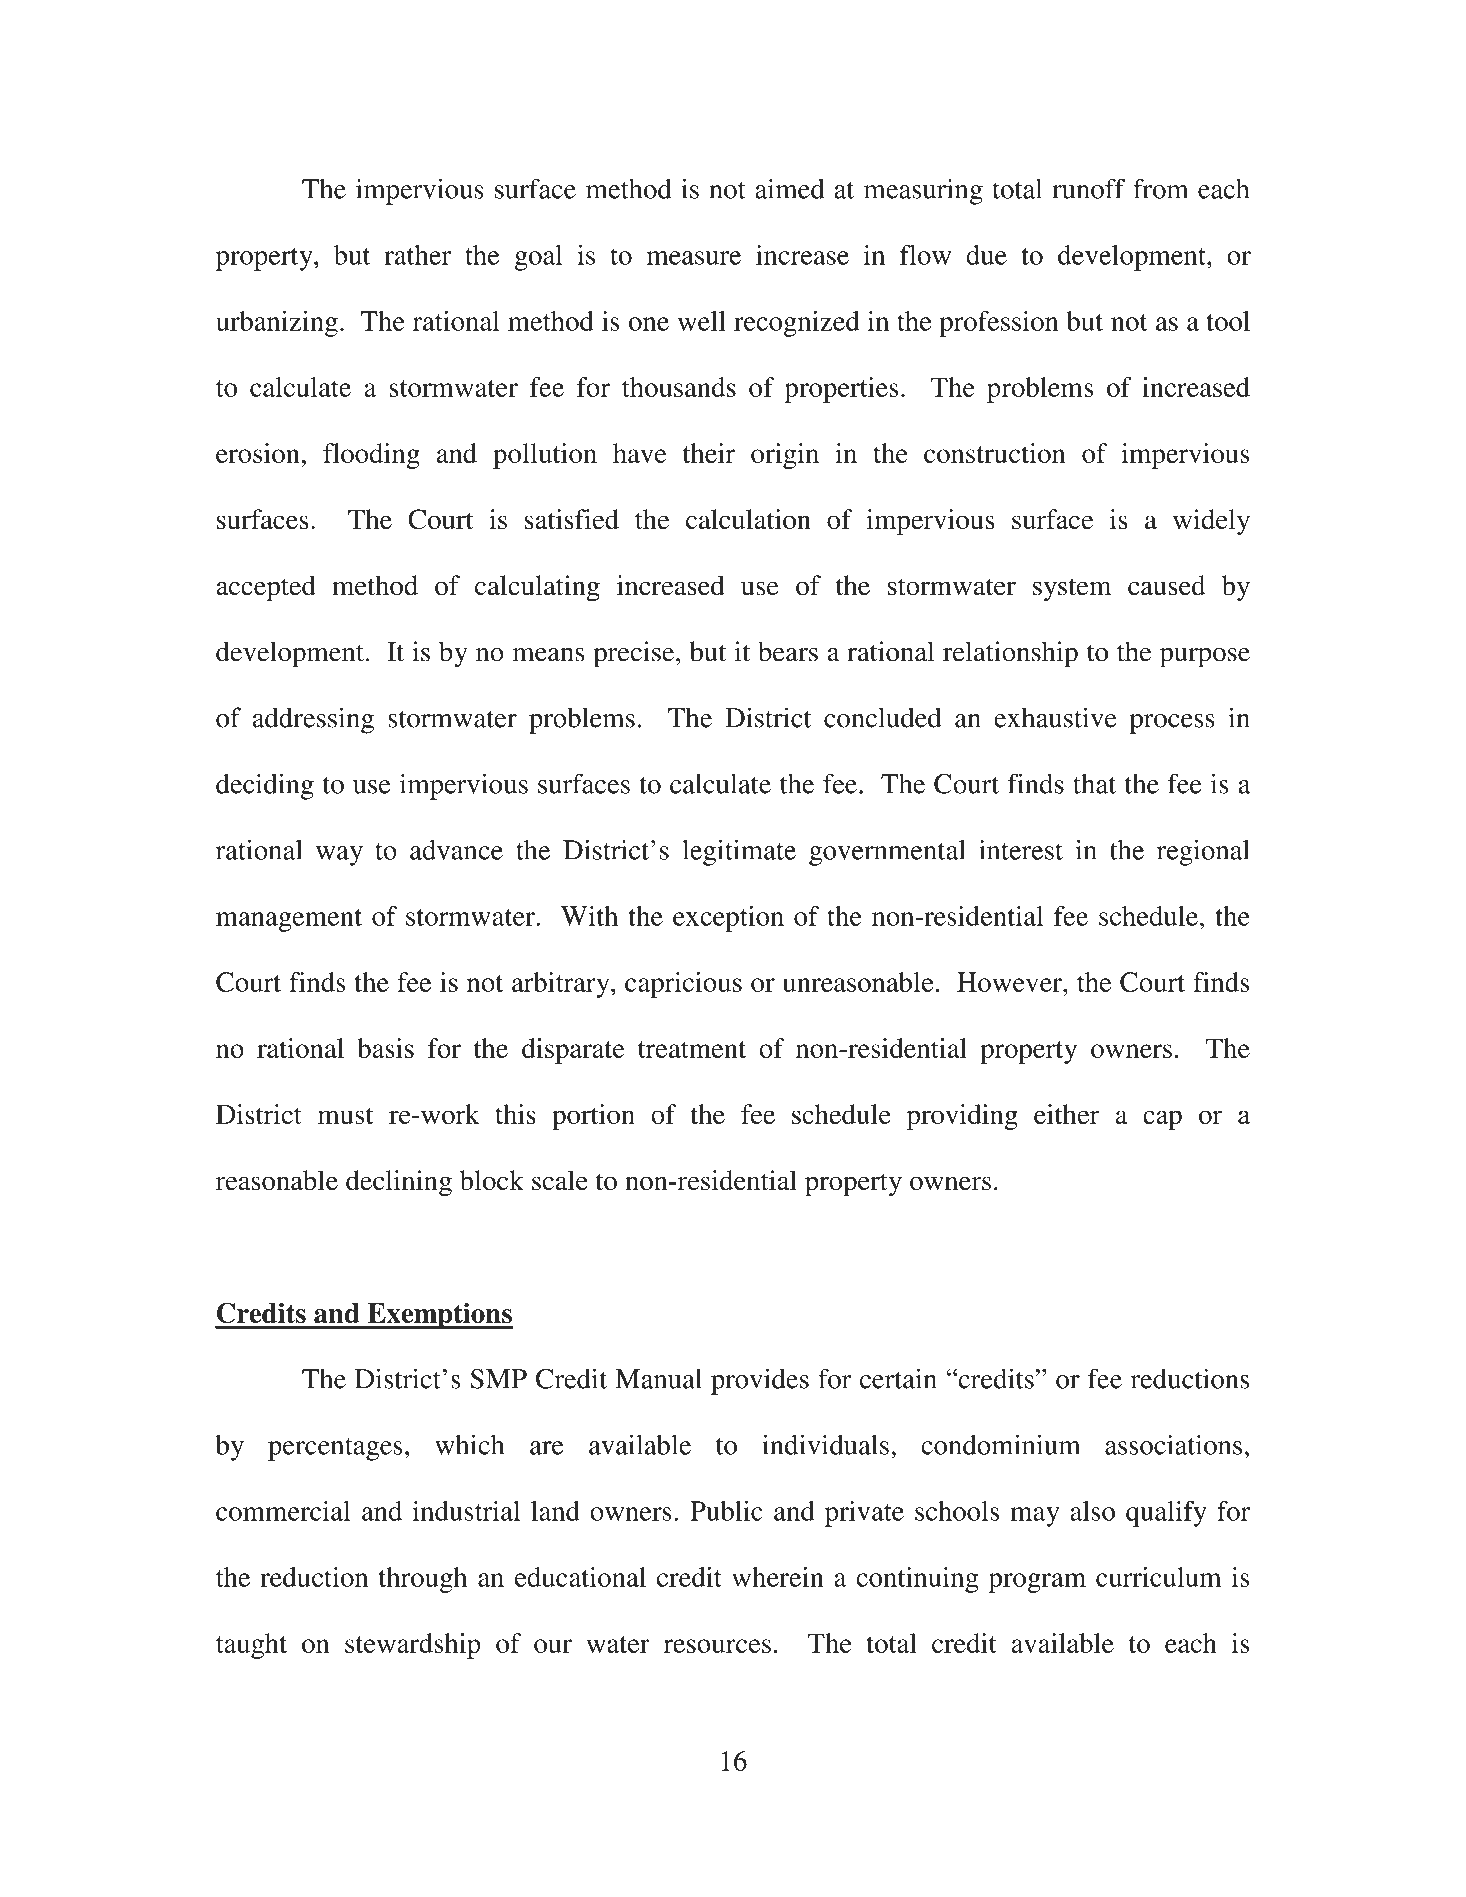 The height and width of the page is (1897, 1466). Describe the element at coordinates (694, 258) in the page. I see `measure` at that location.
